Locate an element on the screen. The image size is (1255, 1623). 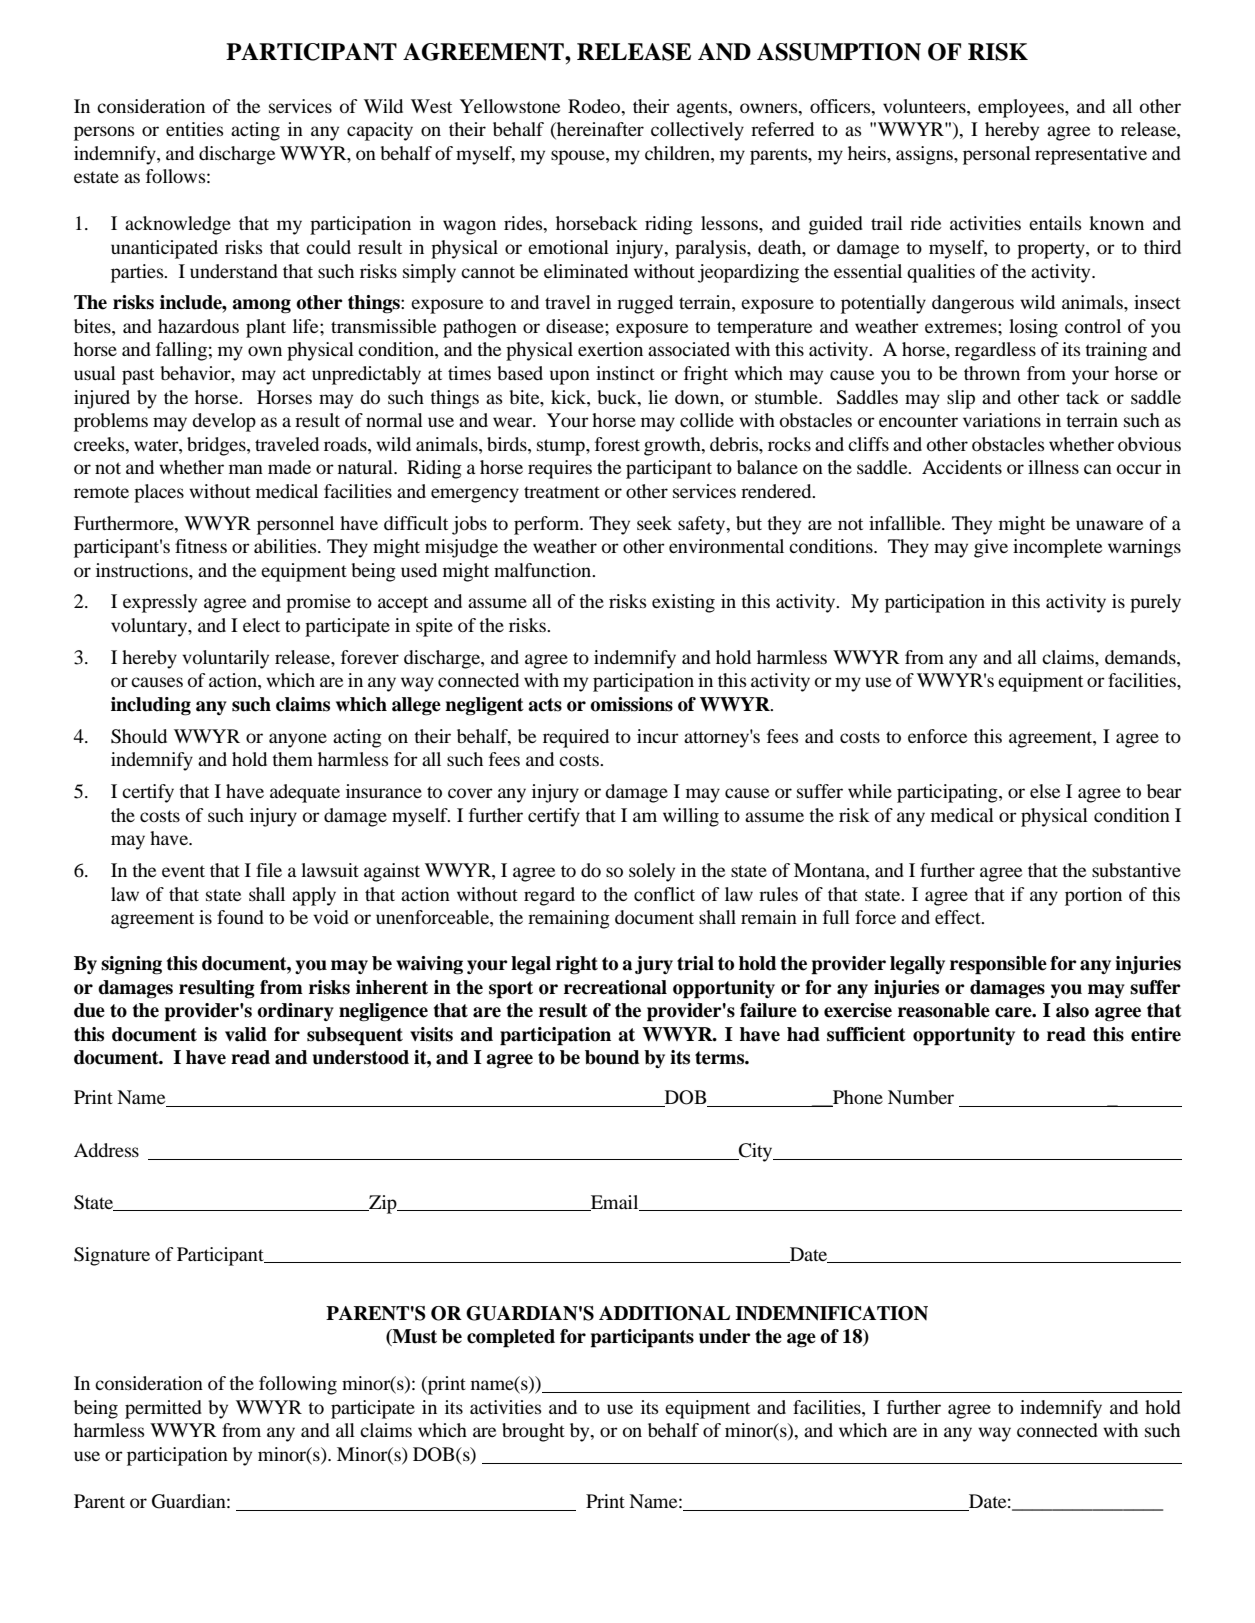
entities is located at coordinates (195, 129).
